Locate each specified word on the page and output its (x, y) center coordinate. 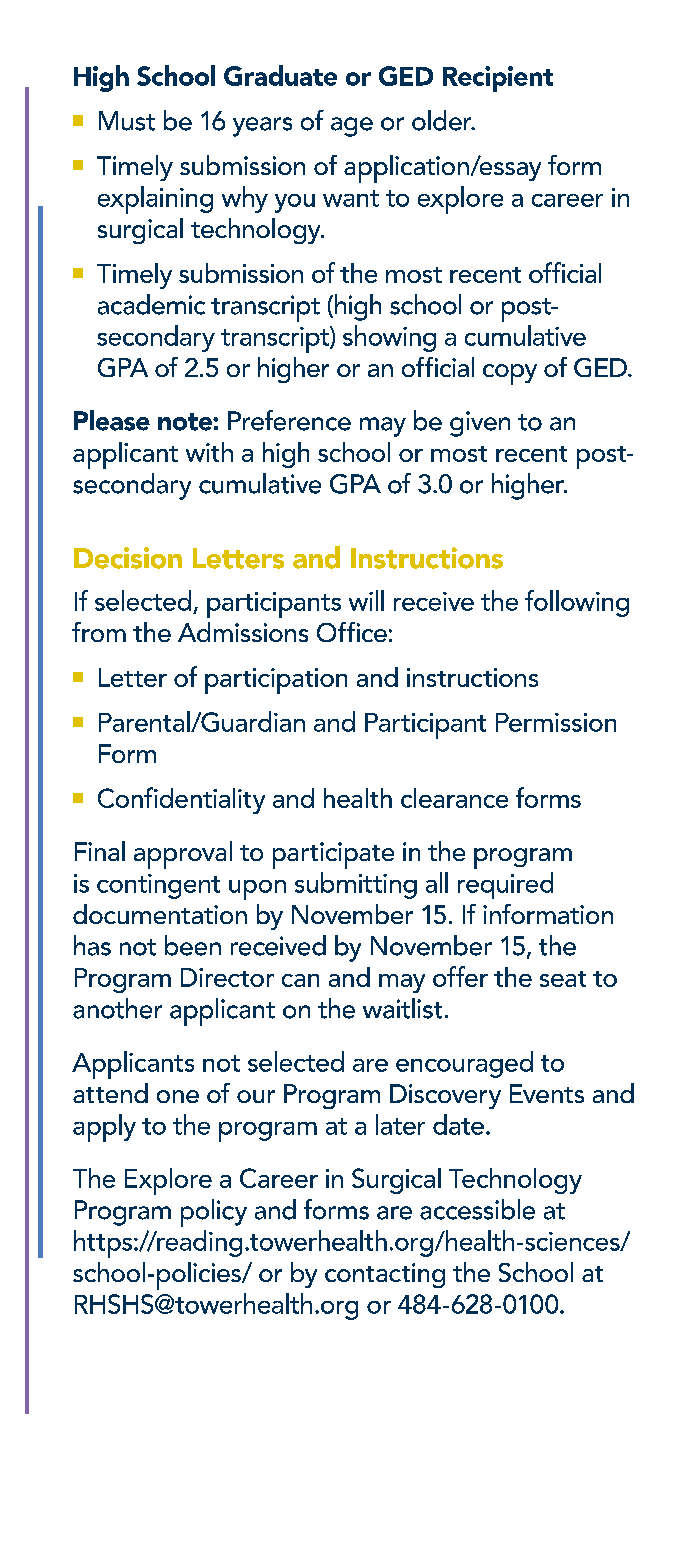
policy (214, 1213)
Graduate (280, 75)
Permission (556, 722)
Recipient (498, 79)
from (99, 632)
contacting (385, 1275)
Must (127, 121)
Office (352, 632)
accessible (477, 1209)
